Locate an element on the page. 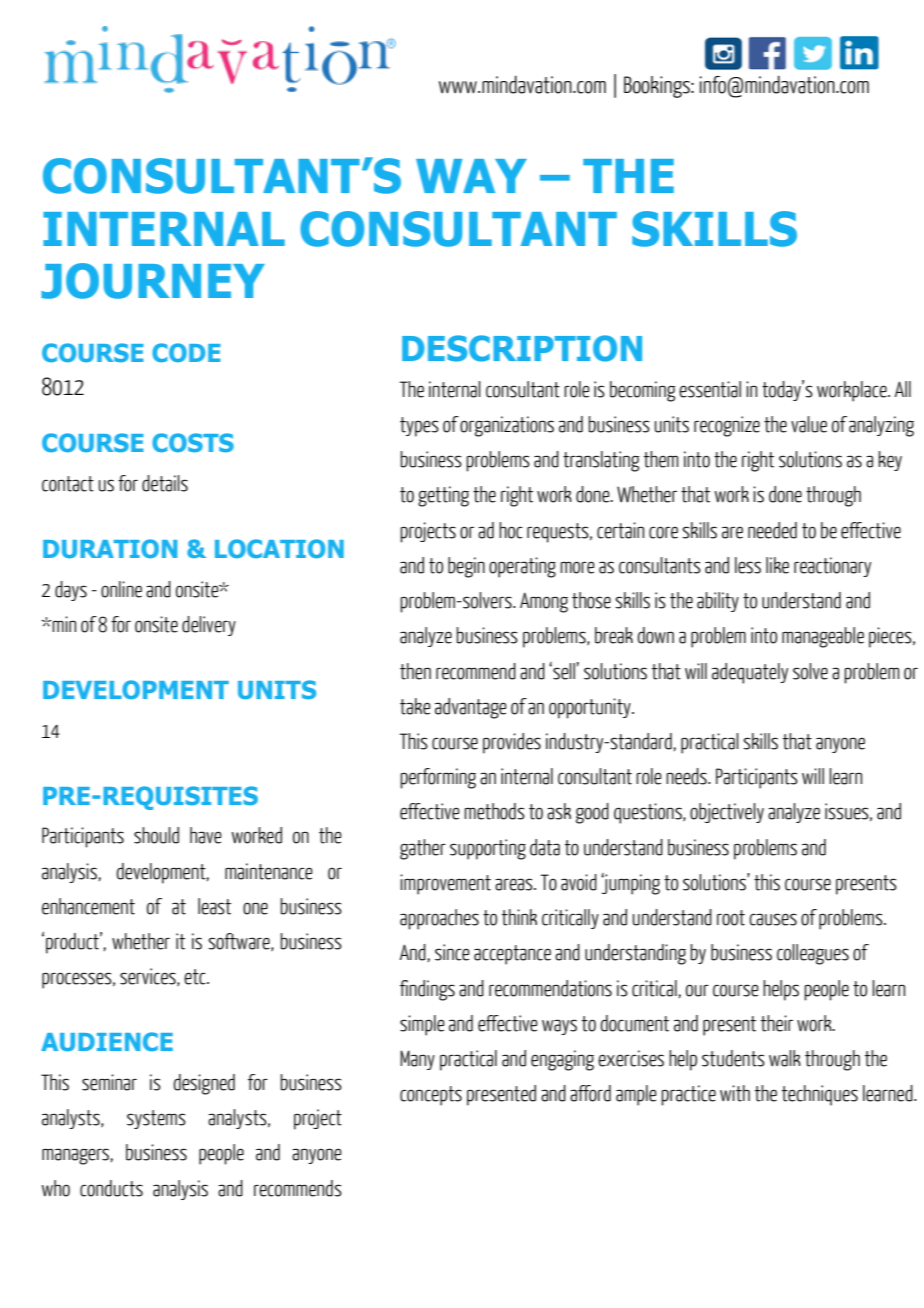  DESCRIPTION is located at coordinates (522, 348).
